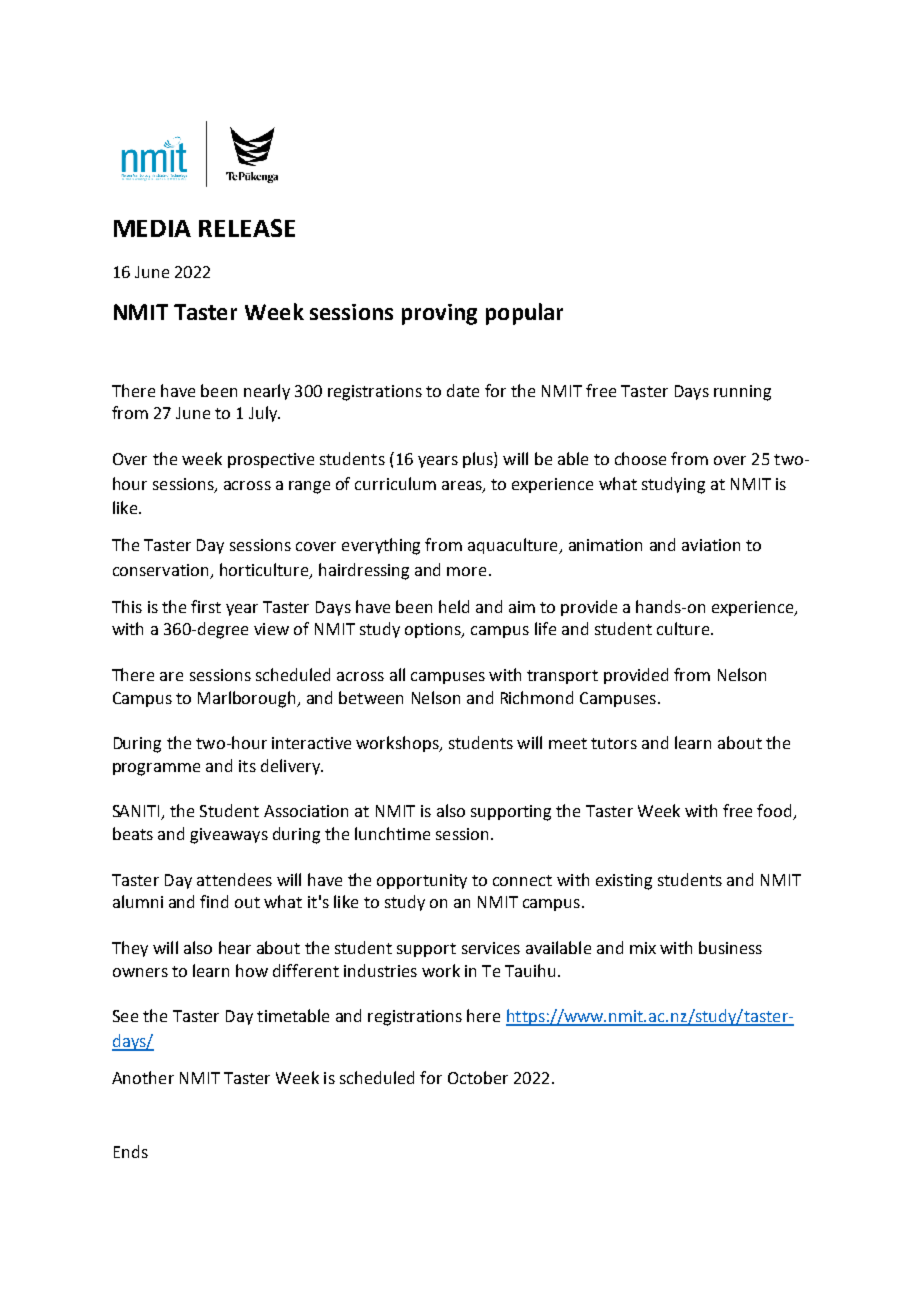 Image resolution: width=924 pixels, height=1308 pixels. What do you see at coordinates (439, 314) in the screenshot?
I see `proving` at bounding box center [439, 314].
